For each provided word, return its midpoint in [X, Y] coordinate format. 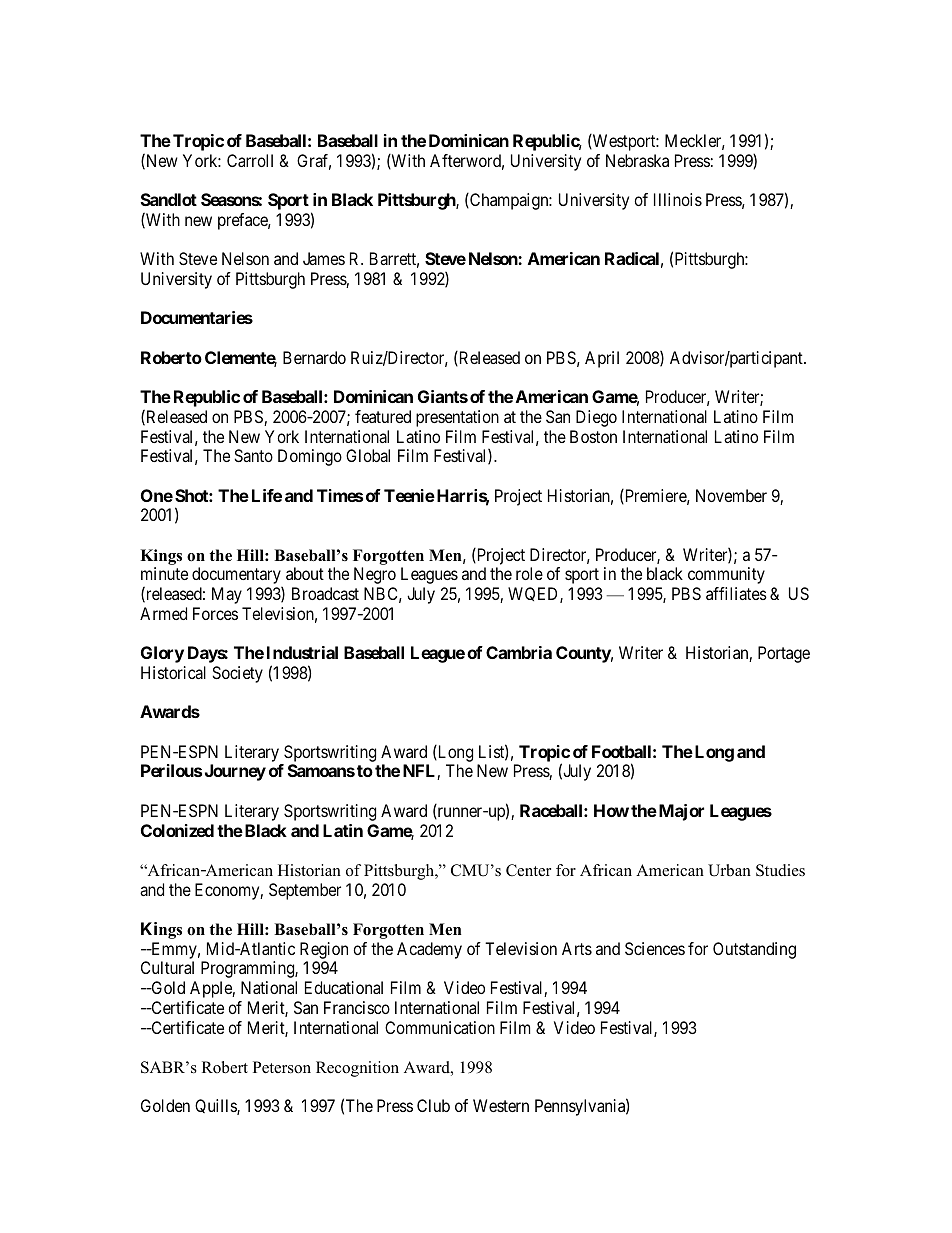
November [731, 495]
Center [528, 870]
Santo [253, 455]
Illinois [678, 199]
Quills [216, 1107]
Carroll [250, 160]
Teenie [409, 495]
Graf [314, 162]
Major [680, 812]
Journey [235, 772]
